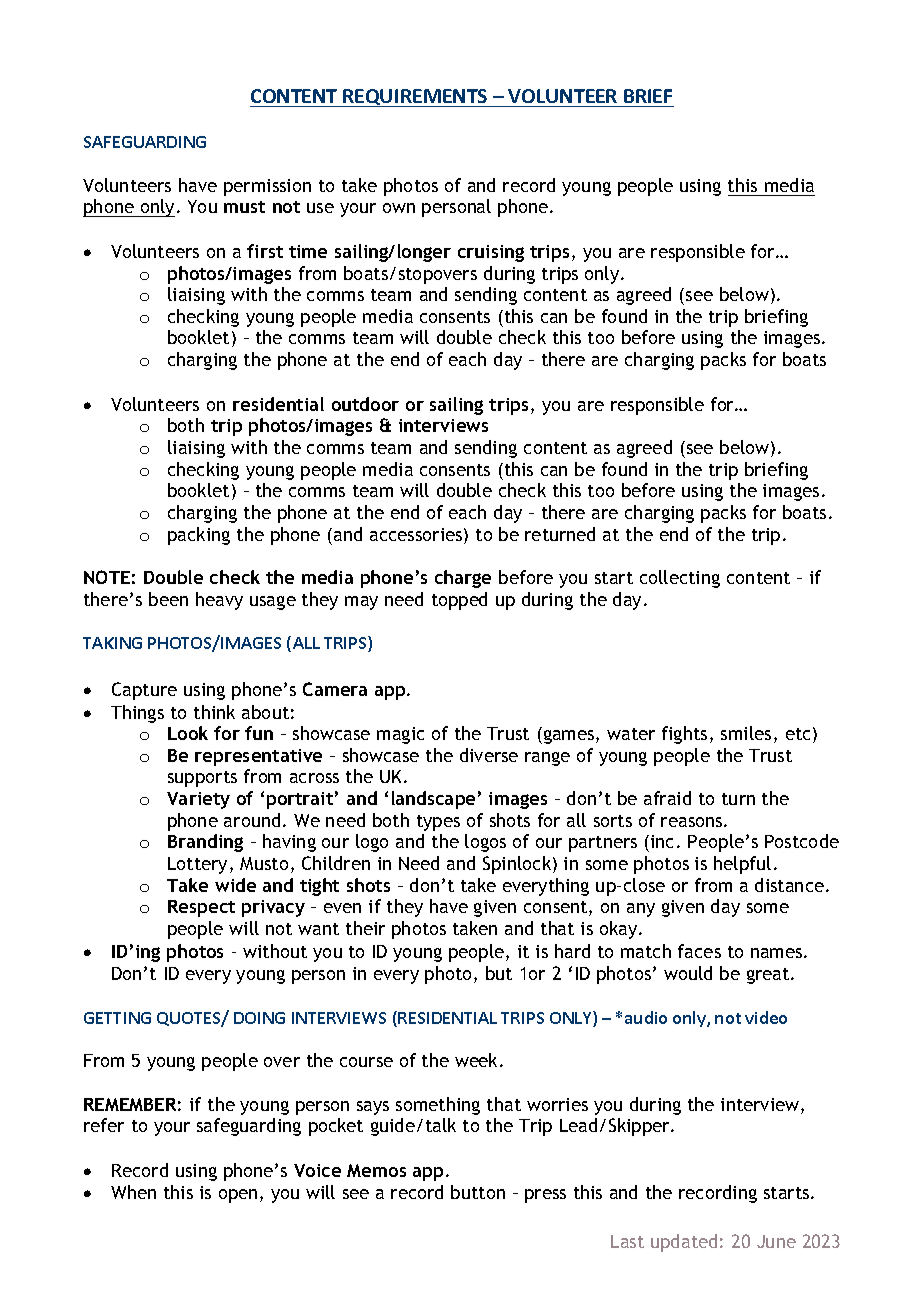 The width and height of the image is (924, 1308). Describe the element at coordinates (491, 253) in the image. I see `cruising` at that location.
